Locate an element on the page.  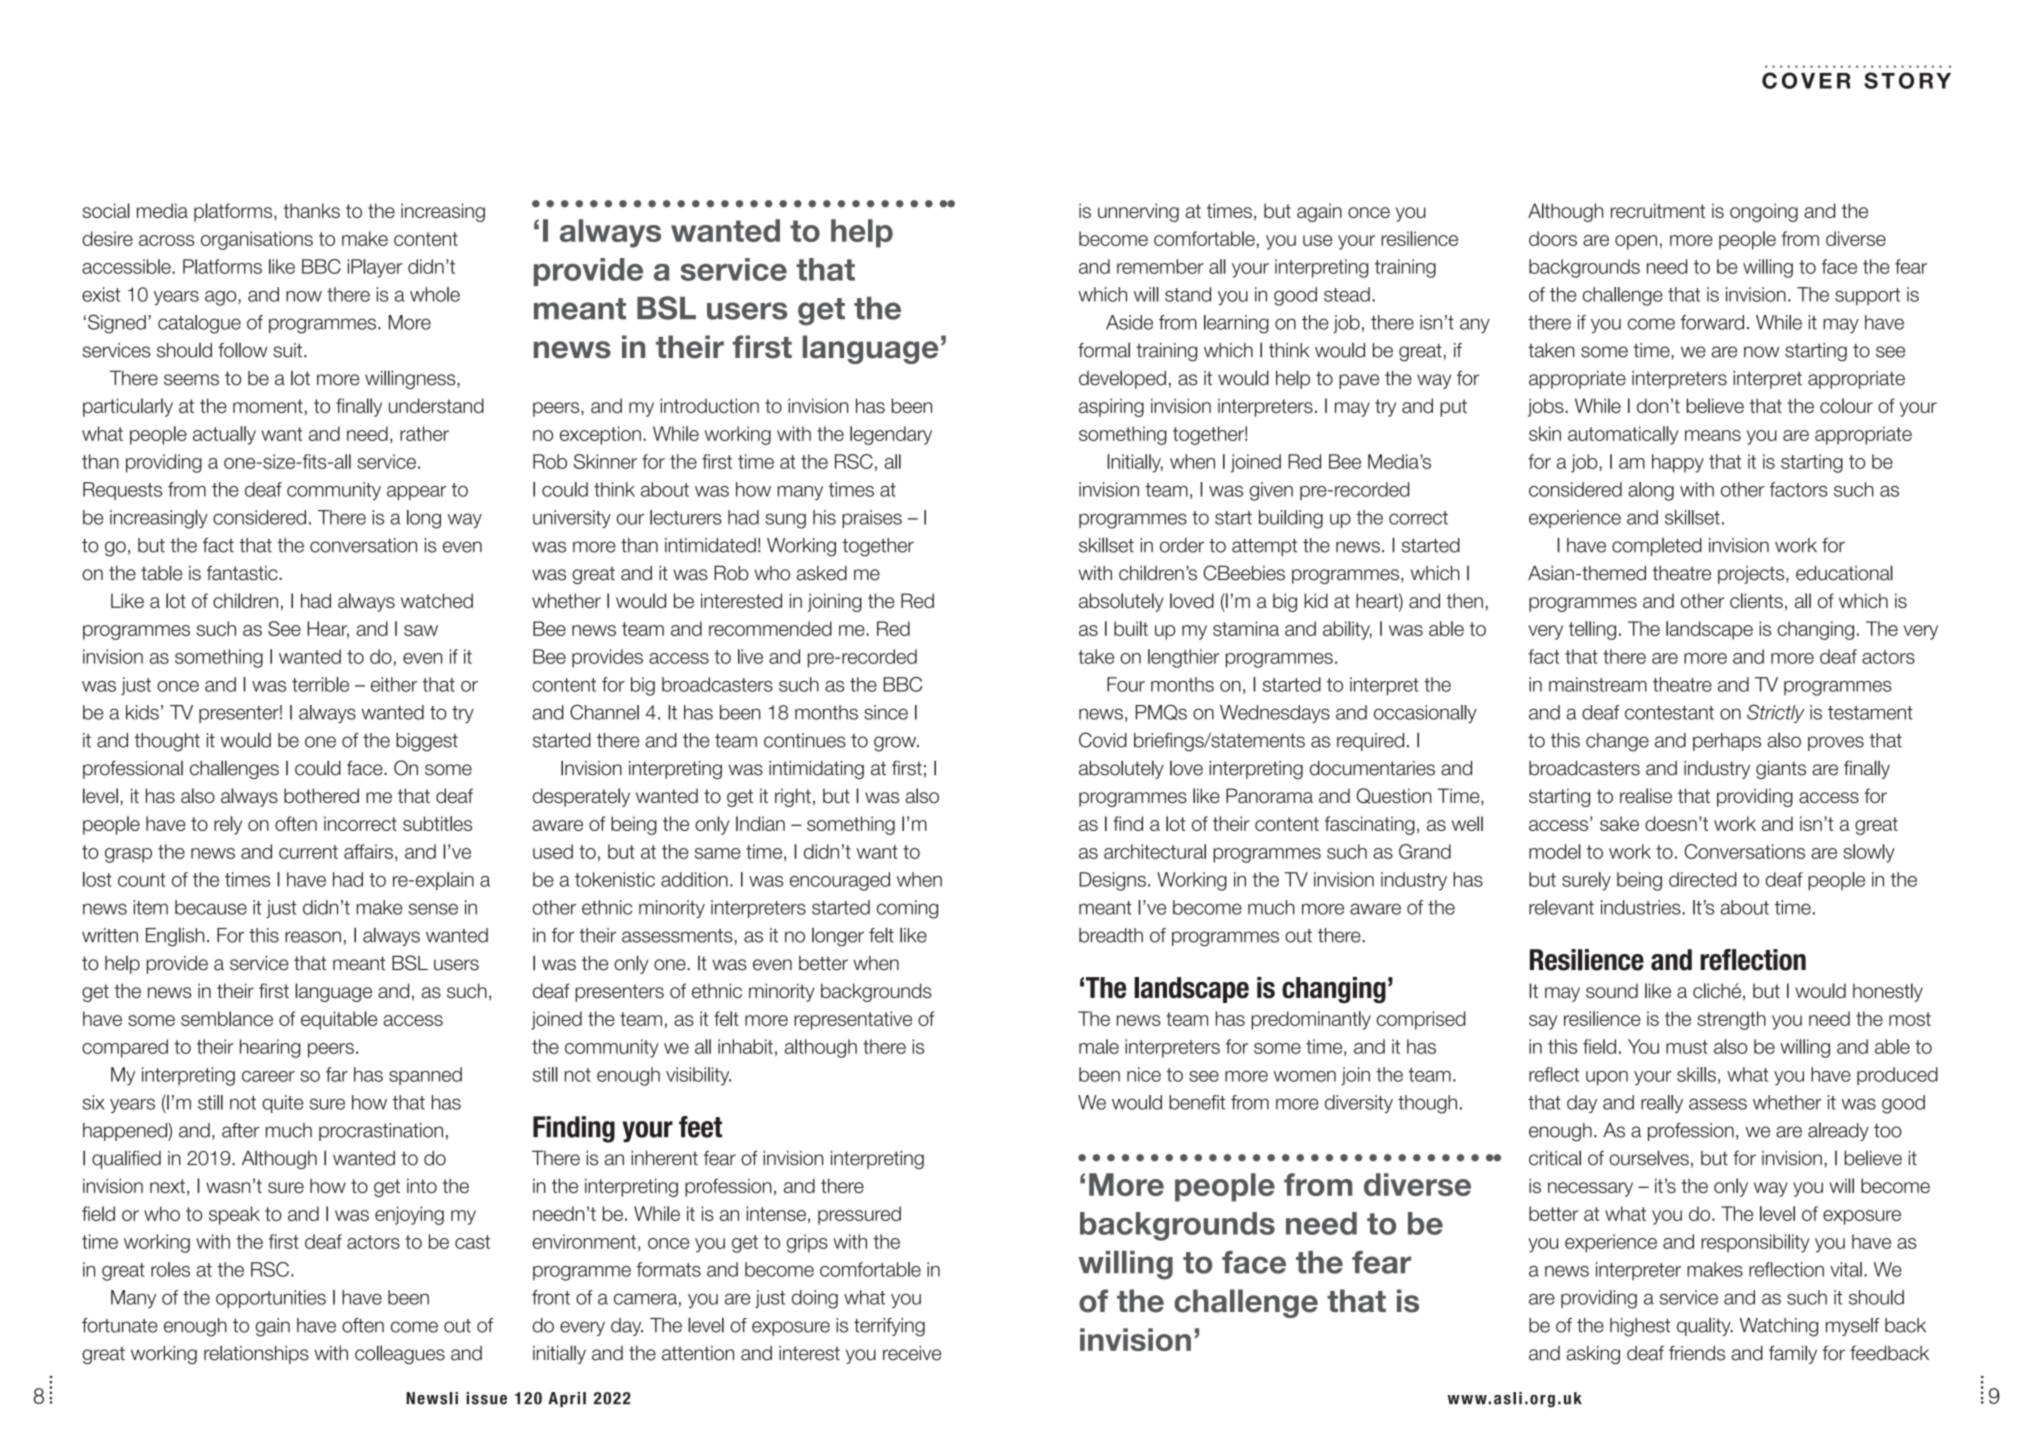
remember is located at coordinates (1160, 266).
